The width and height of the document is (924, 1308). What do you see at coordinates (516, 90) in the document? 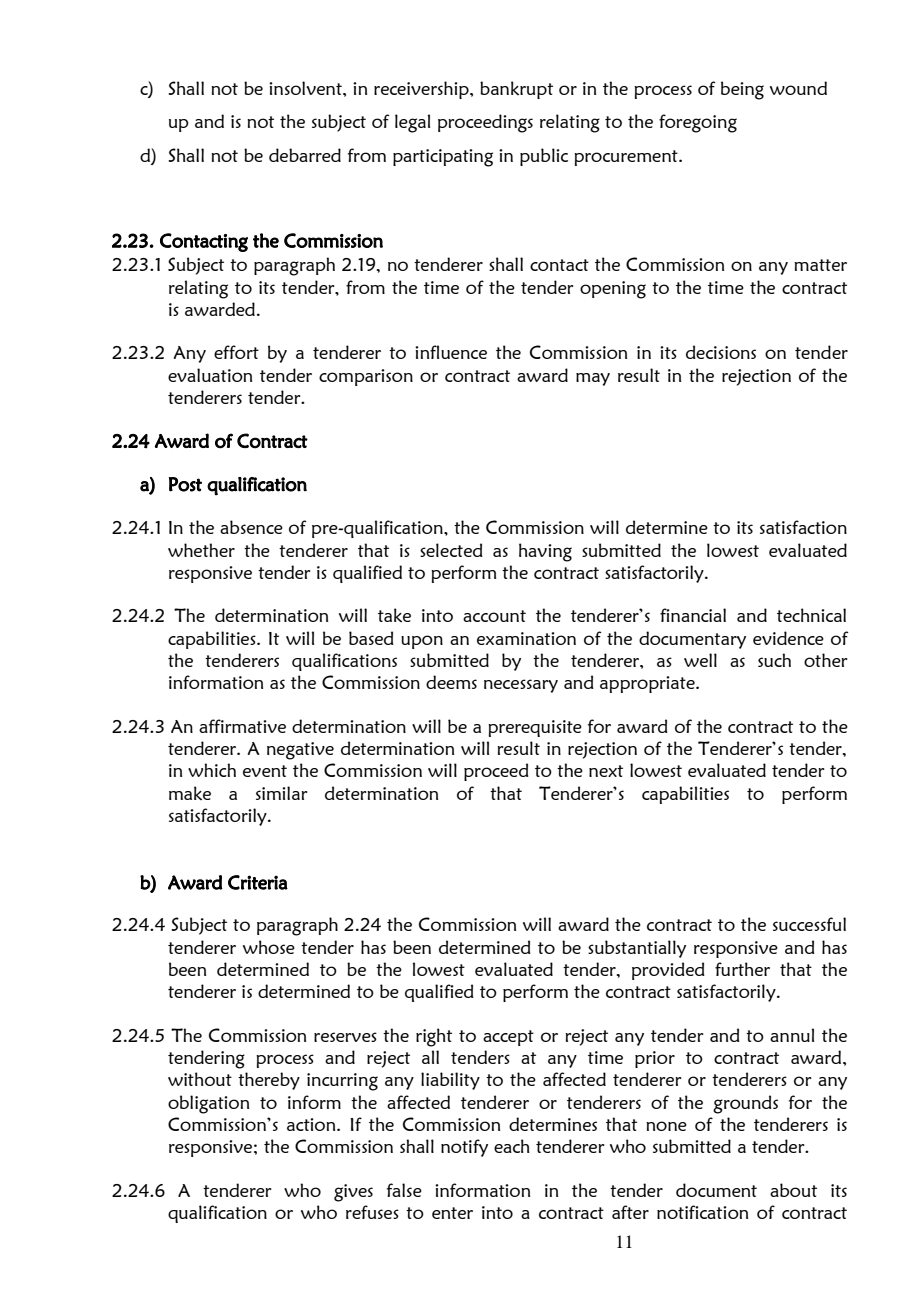
I see `bankrupt` at bounding box center [516, 90].
